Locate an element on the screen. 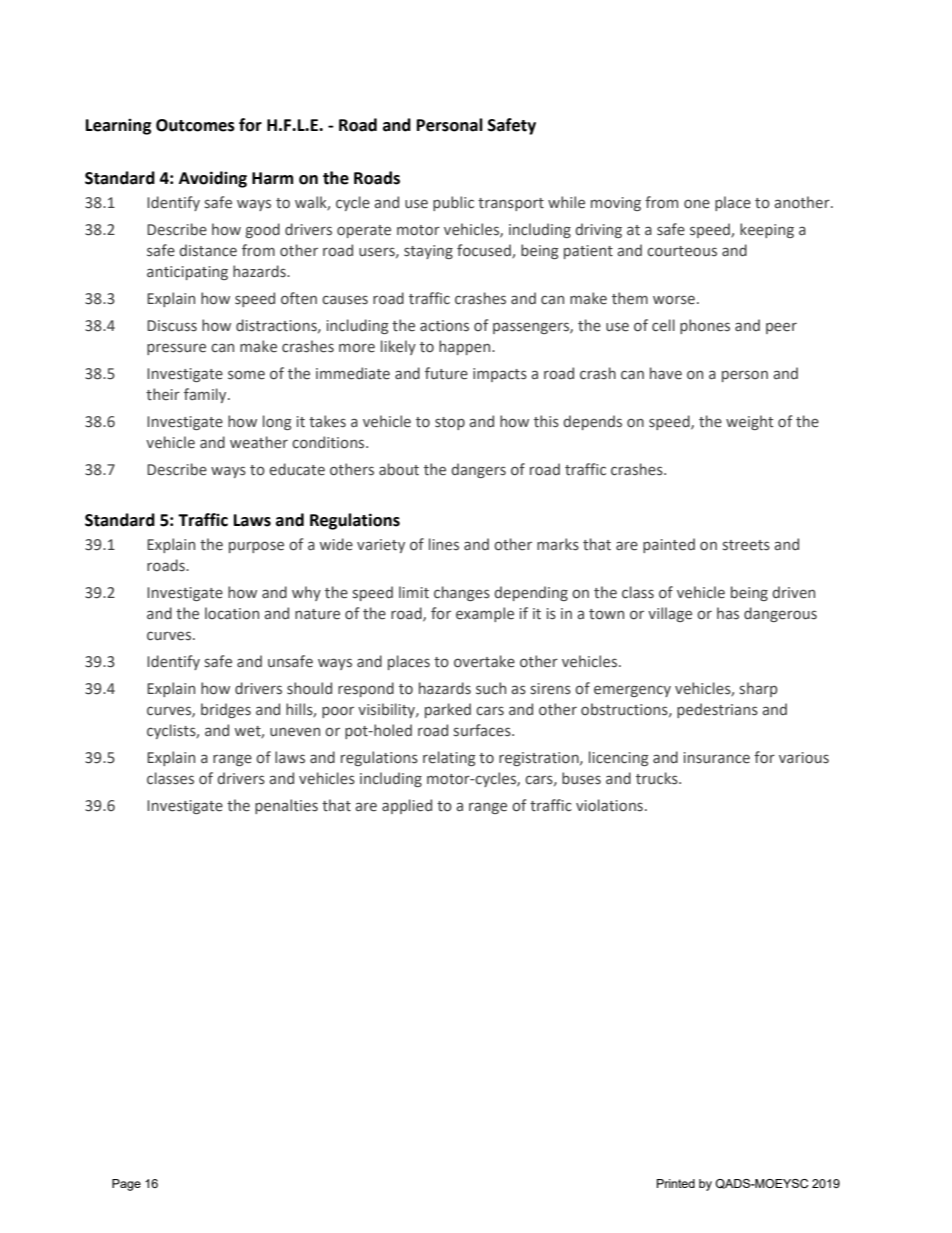  Page is located at coordinates (126, 1185).
